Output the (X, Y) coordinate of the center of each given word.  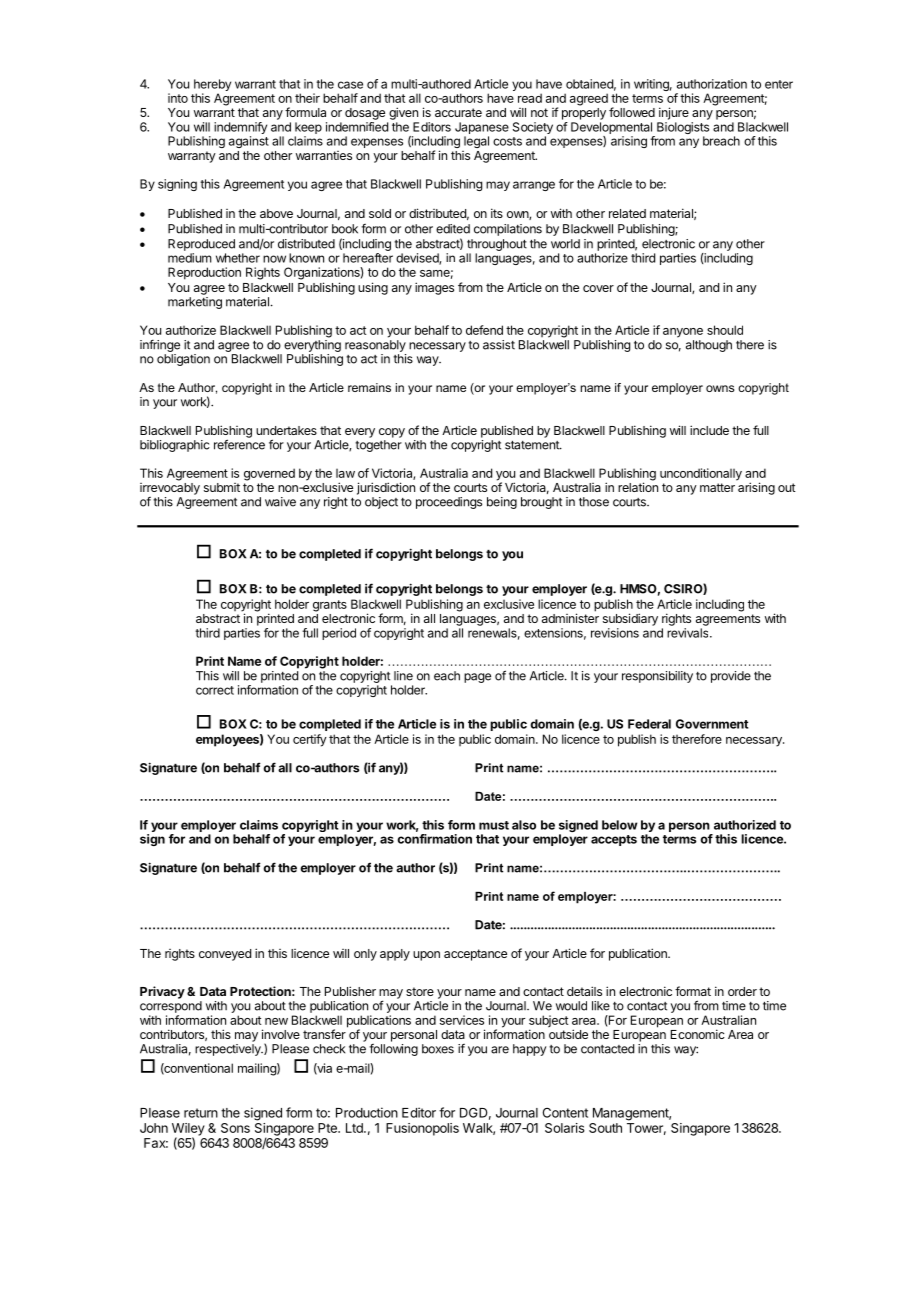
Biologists (683, 129)
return (201, 1113)
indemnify (240, 129)
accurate (458, 112)
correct (215, 690)
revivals (689, 633)
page (477, 678)
